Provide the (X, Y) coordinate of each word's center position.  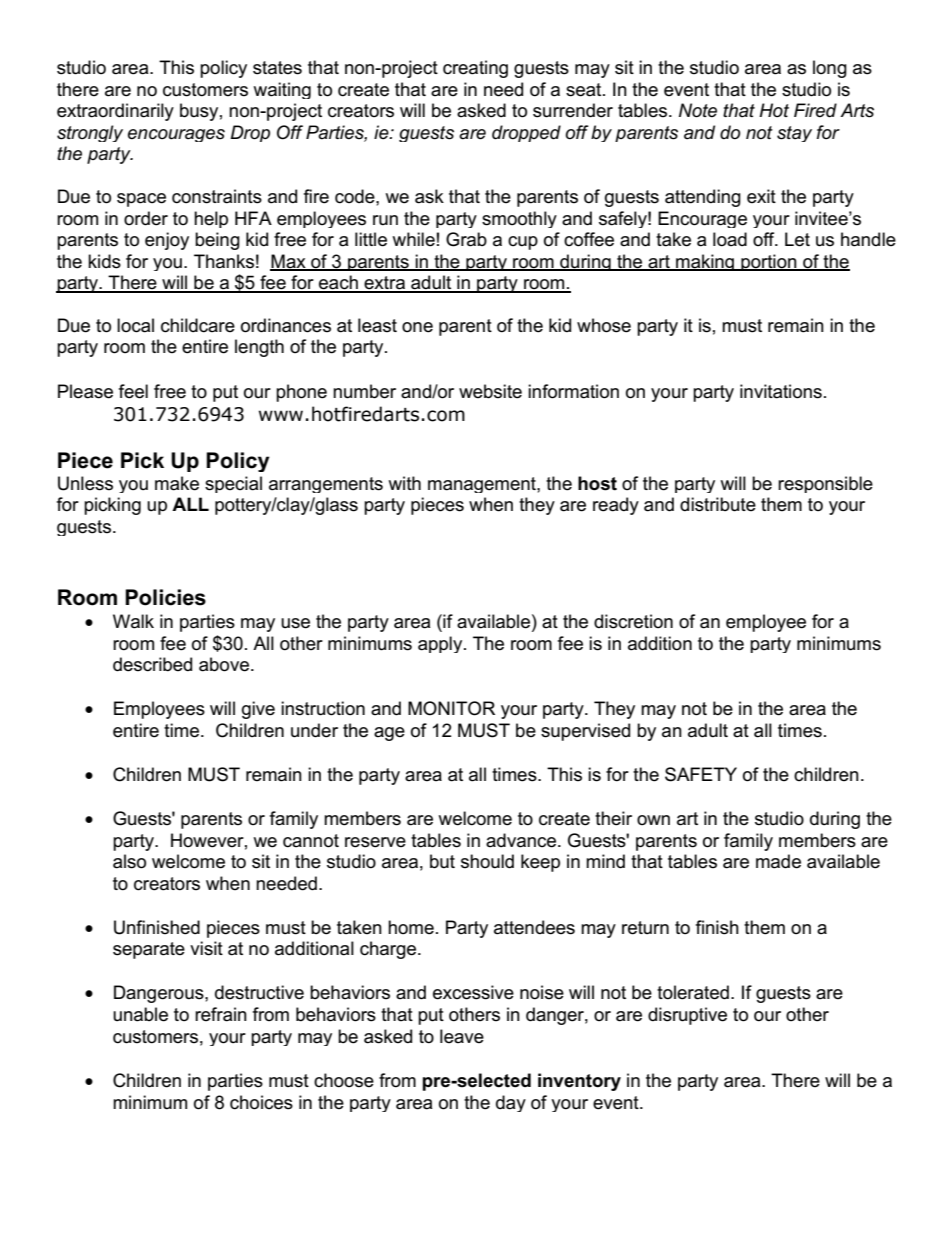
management (483, 485)
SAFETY (701, 774)
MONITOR (451, 708)
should (487, 861)
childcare (198, 325)
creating (475, 69)
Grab (466, 239)
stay (794, 134)
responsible (825, 484)
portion (769, 262)
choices (261, 1102)
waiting (282, 90)
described (152, 664)
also (129, 861)
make (177, 483)
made (778, 861)
